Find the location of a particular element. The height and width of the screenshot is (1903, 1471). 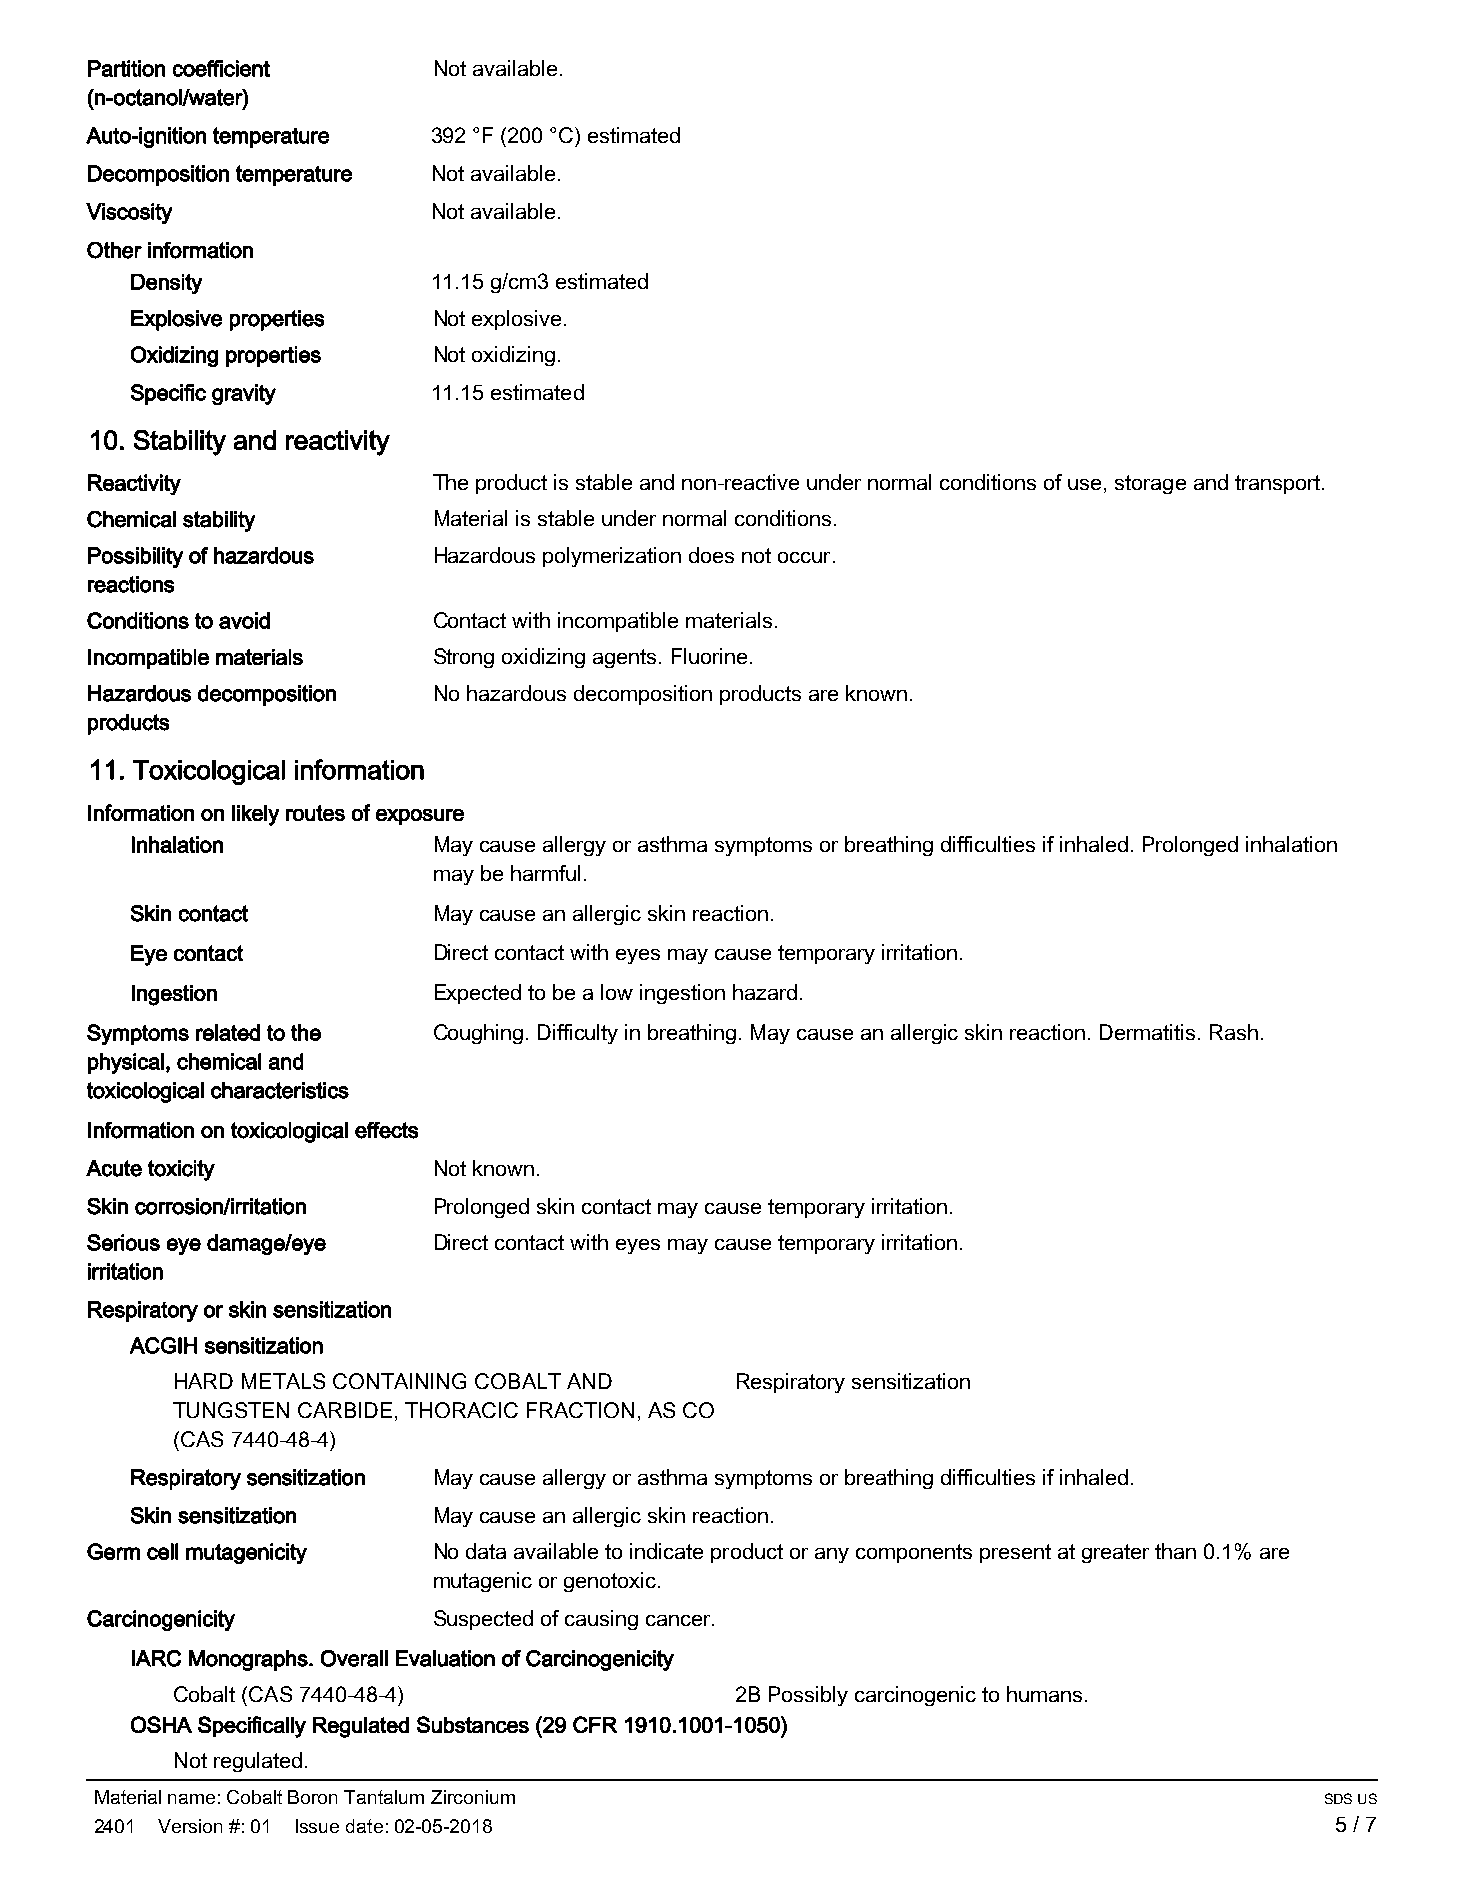

Rash is located at coordinates (1234, 1032).
